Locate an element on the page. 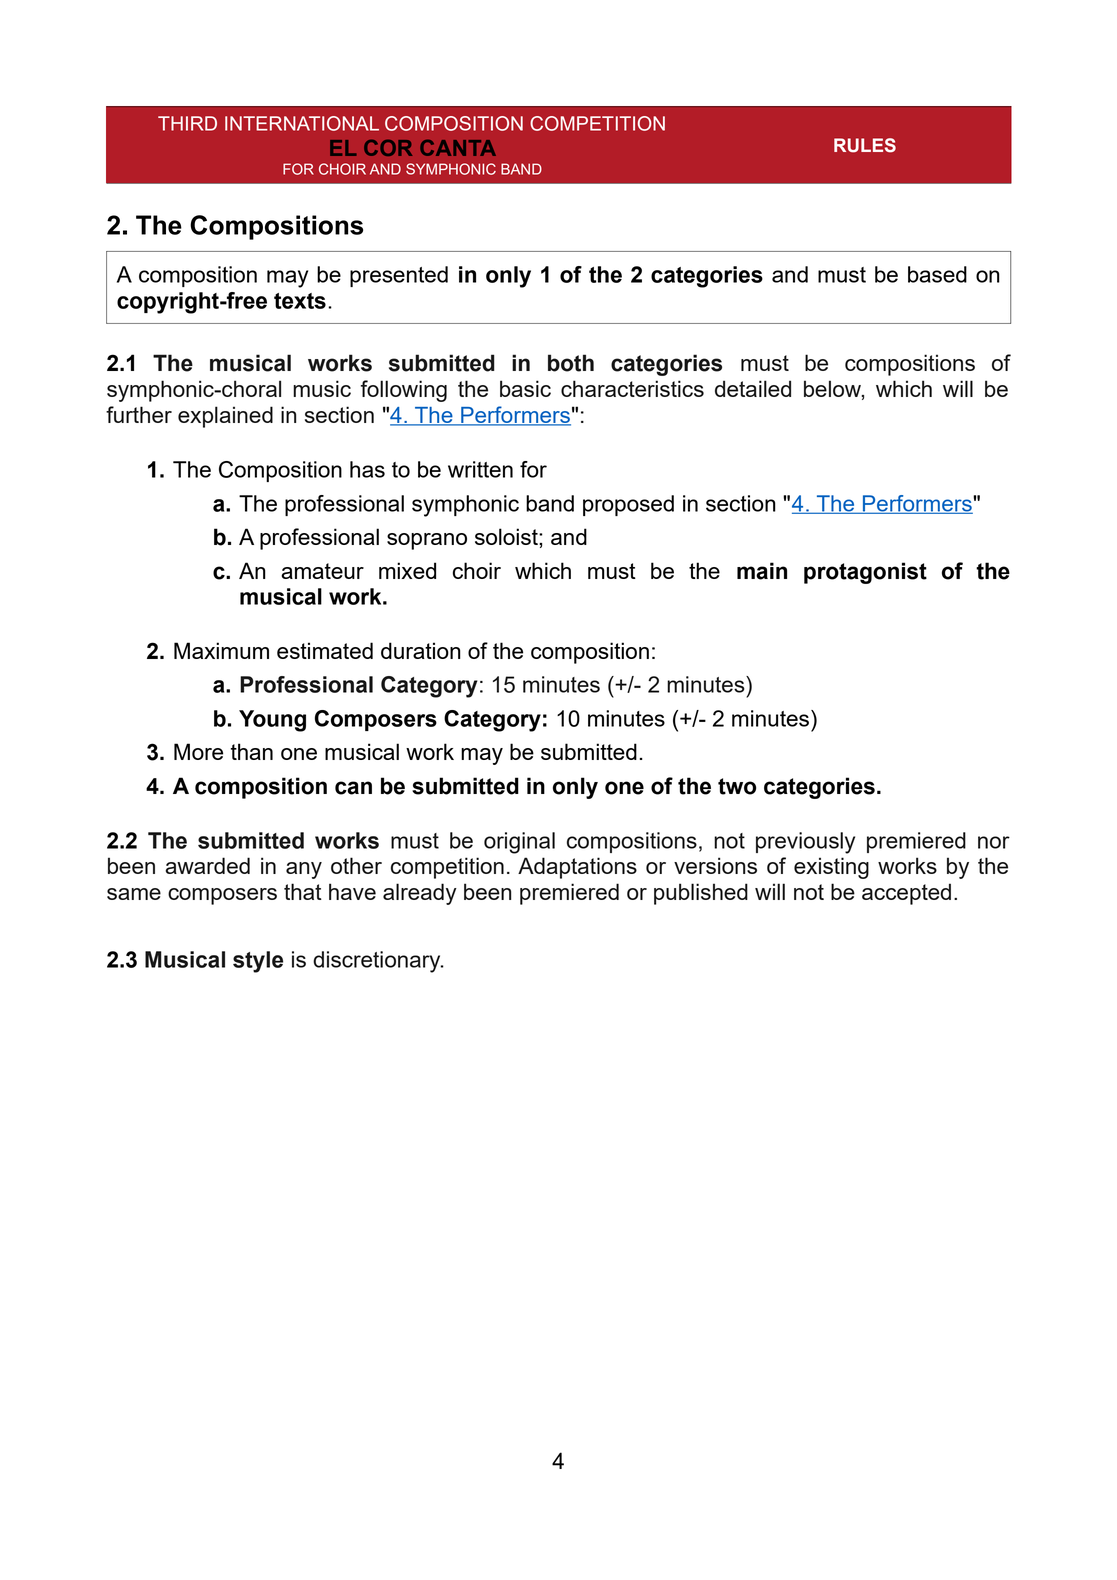 The width and height of the document is (1117, 1580). COR is located at coordinates (388, 148).
